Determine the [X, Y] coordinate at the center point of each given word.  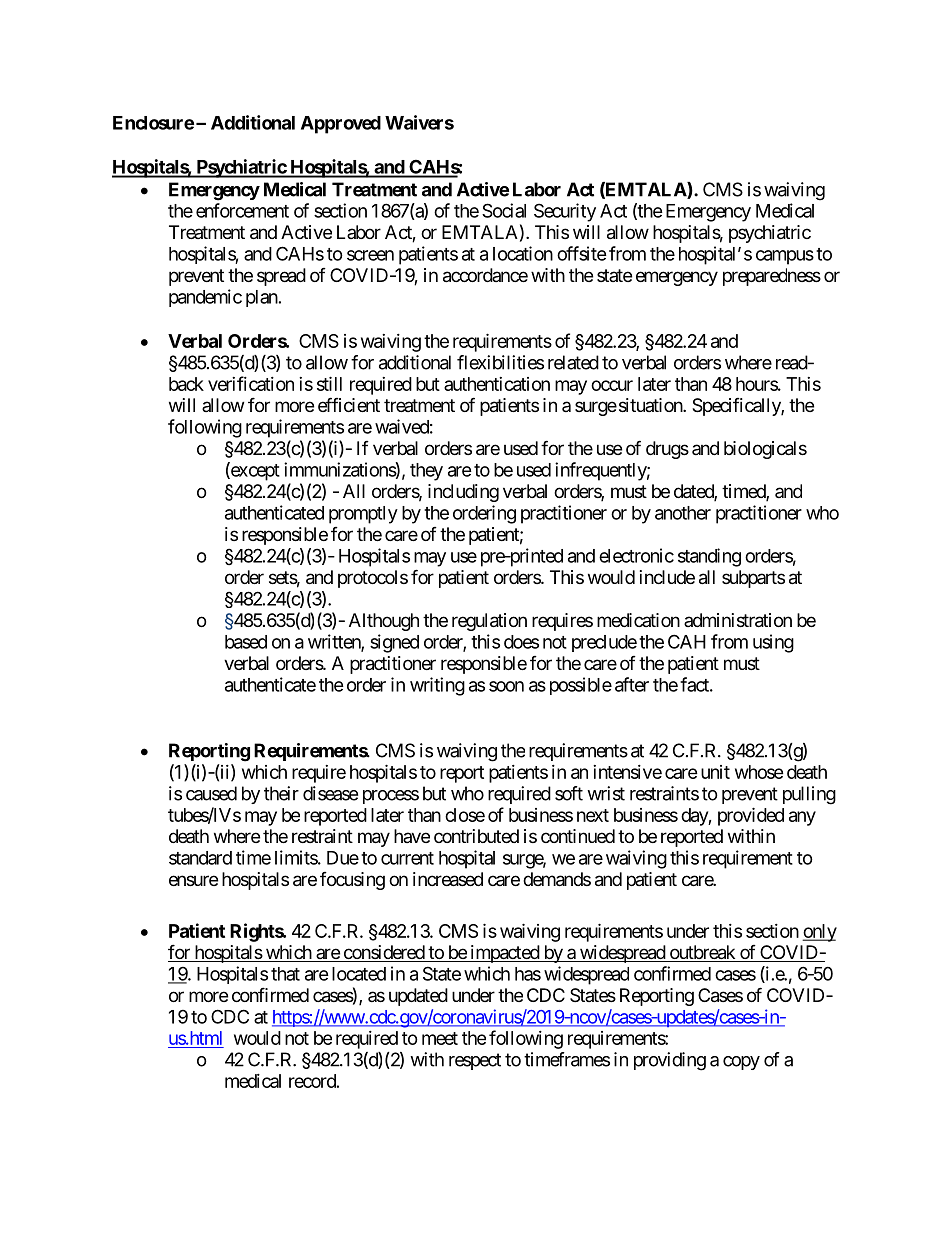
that [285, 974]
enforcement [242, 210]
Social [504, 210]
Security [565, 212]
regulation [489, 622]
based [246, 642]
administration [738, 620]
